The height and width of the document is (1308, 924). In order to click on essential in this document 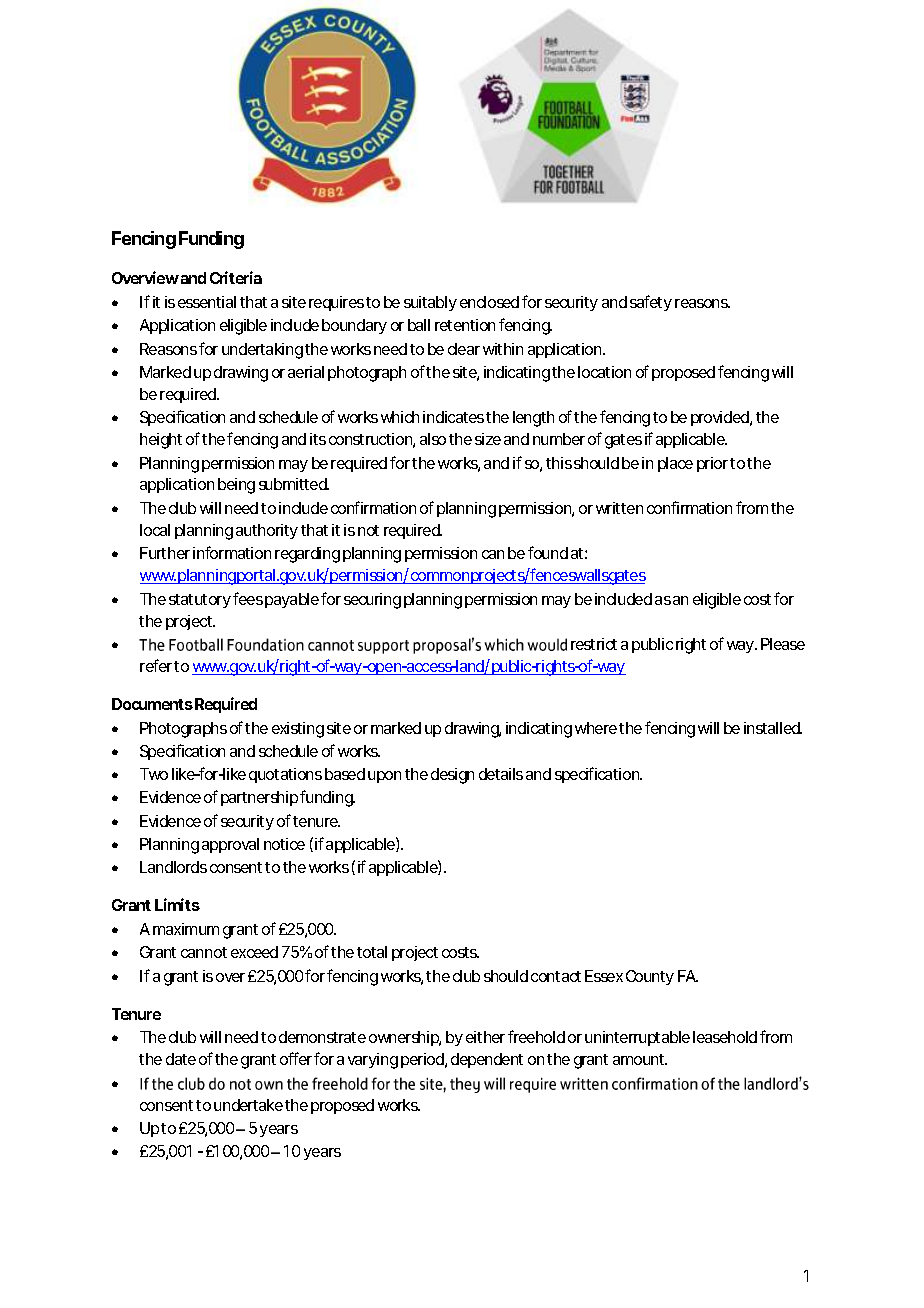, I will do `click(207, 302)`.
